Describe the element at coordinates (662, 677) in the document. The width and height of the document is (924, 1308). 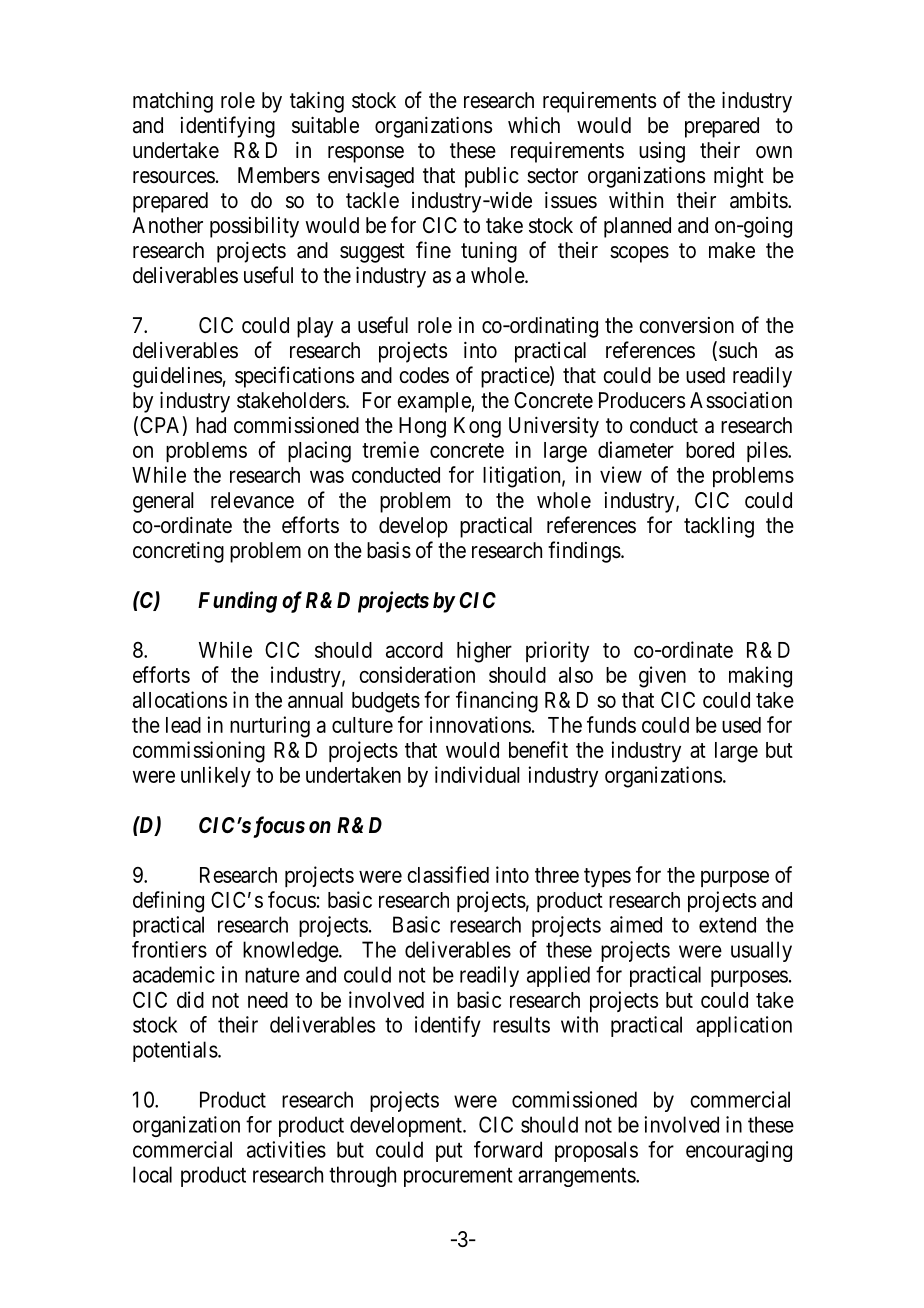
I see `given` at that location.
